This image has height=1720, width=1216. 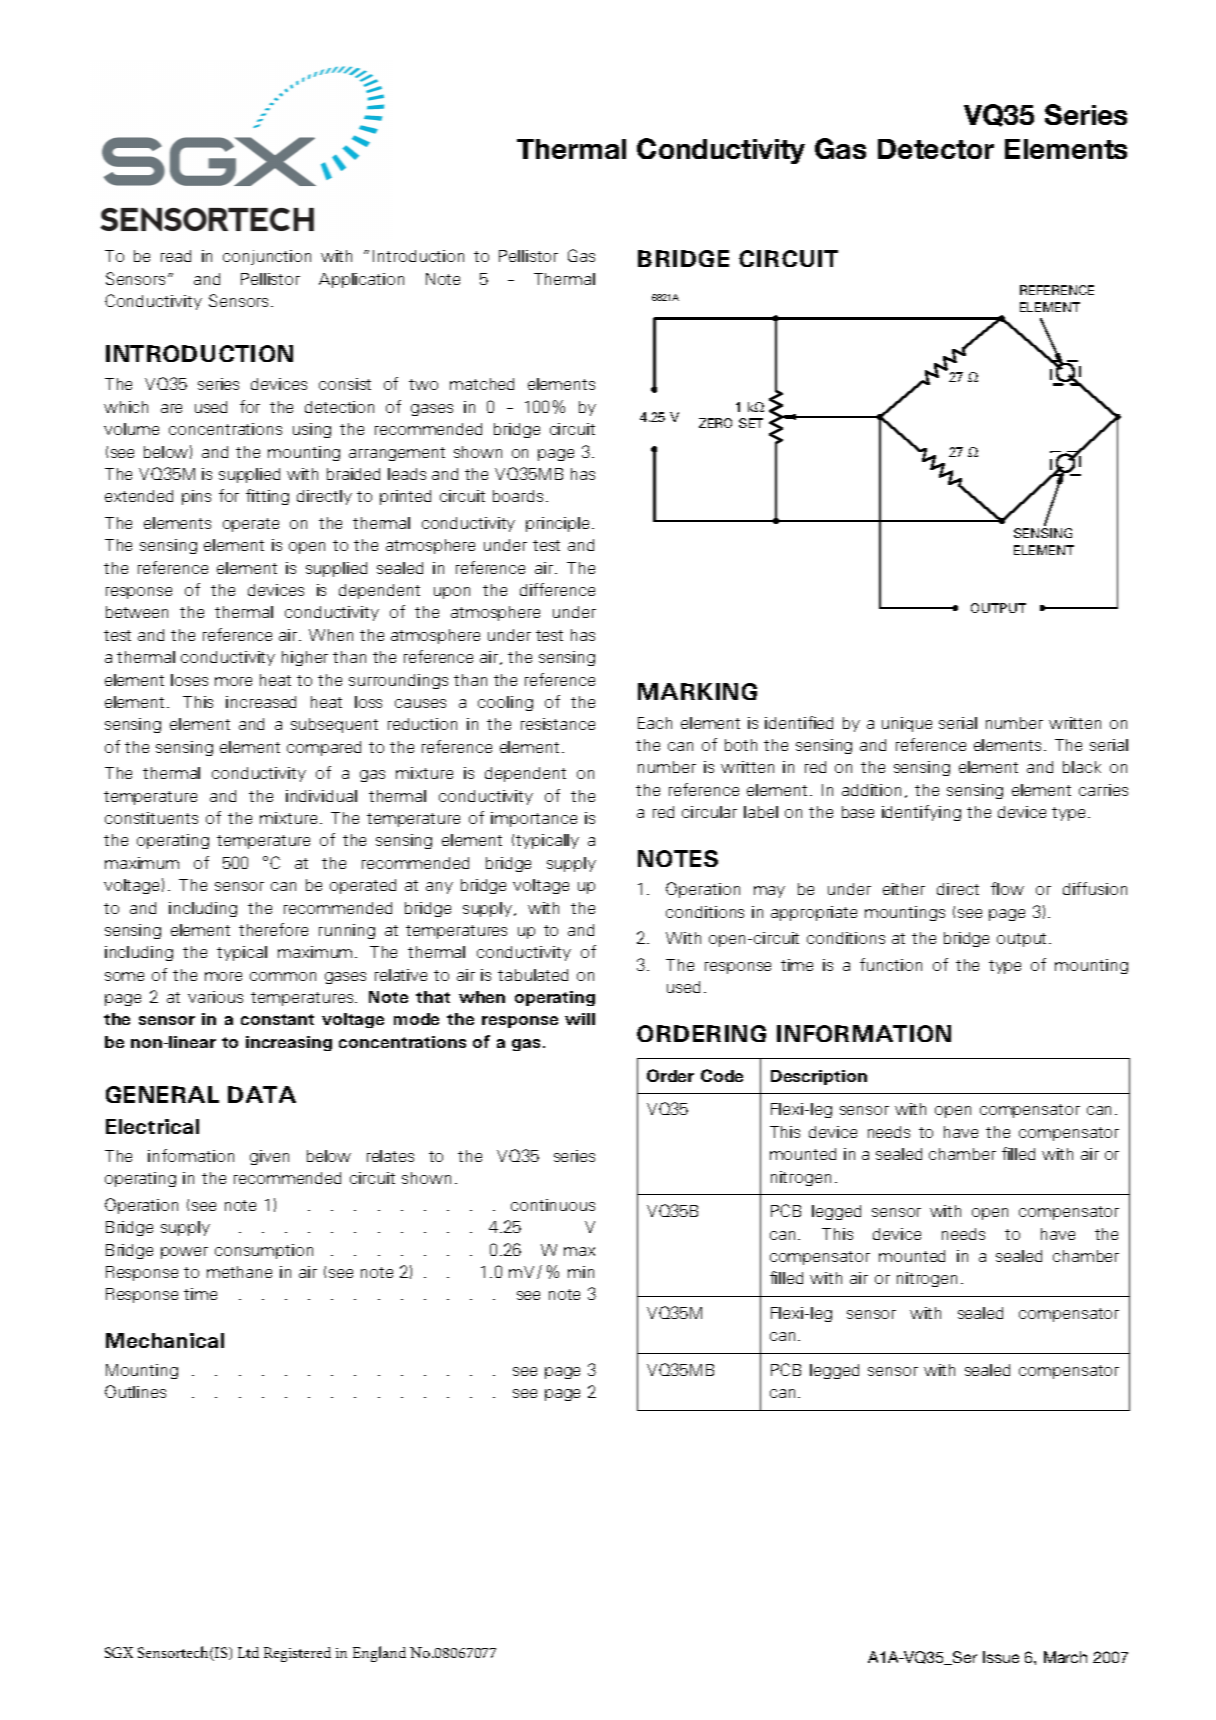 I want to click on increasing, so click(x=289, y=1043).
